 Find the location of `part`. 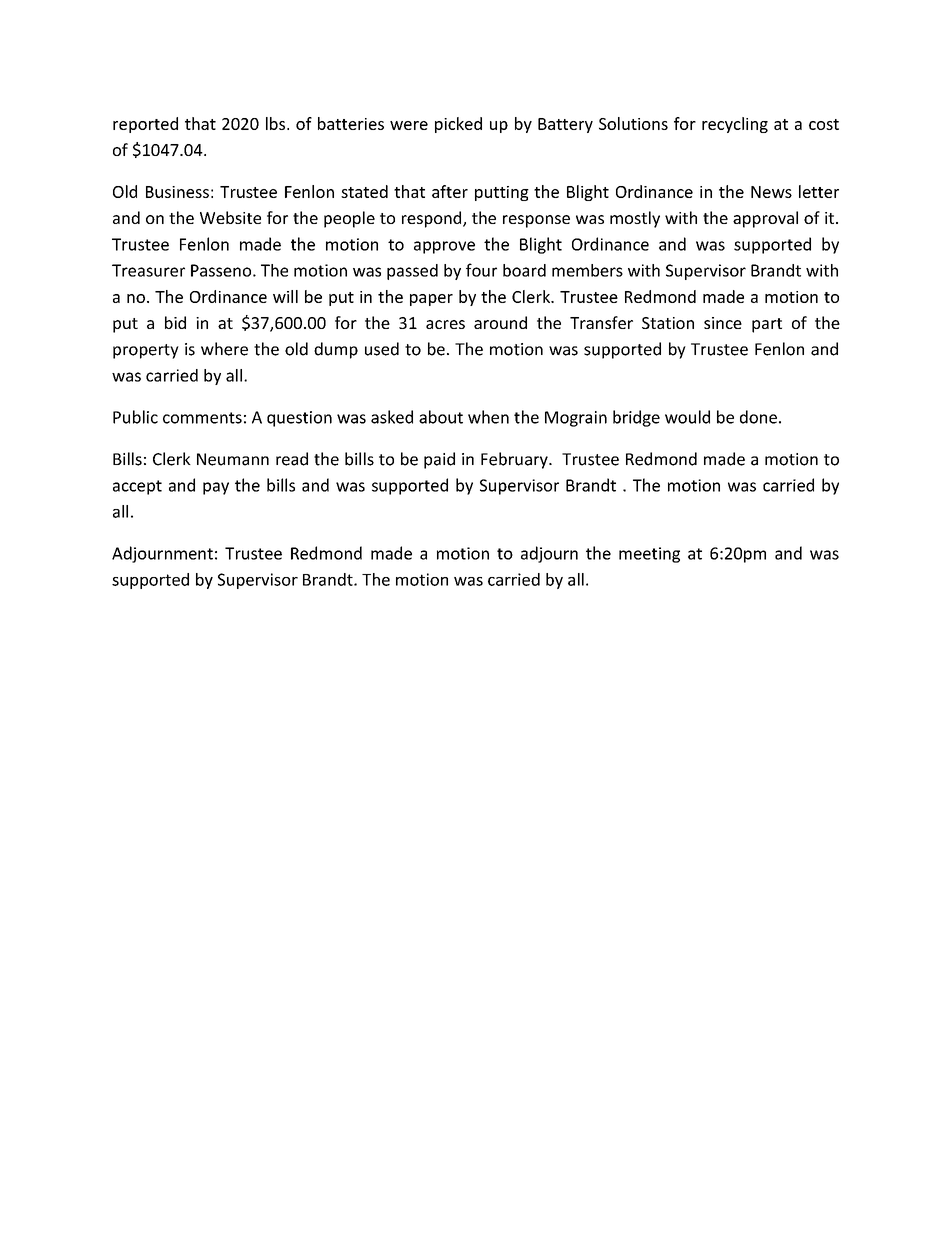

part is located at coordinates (767, 325).
